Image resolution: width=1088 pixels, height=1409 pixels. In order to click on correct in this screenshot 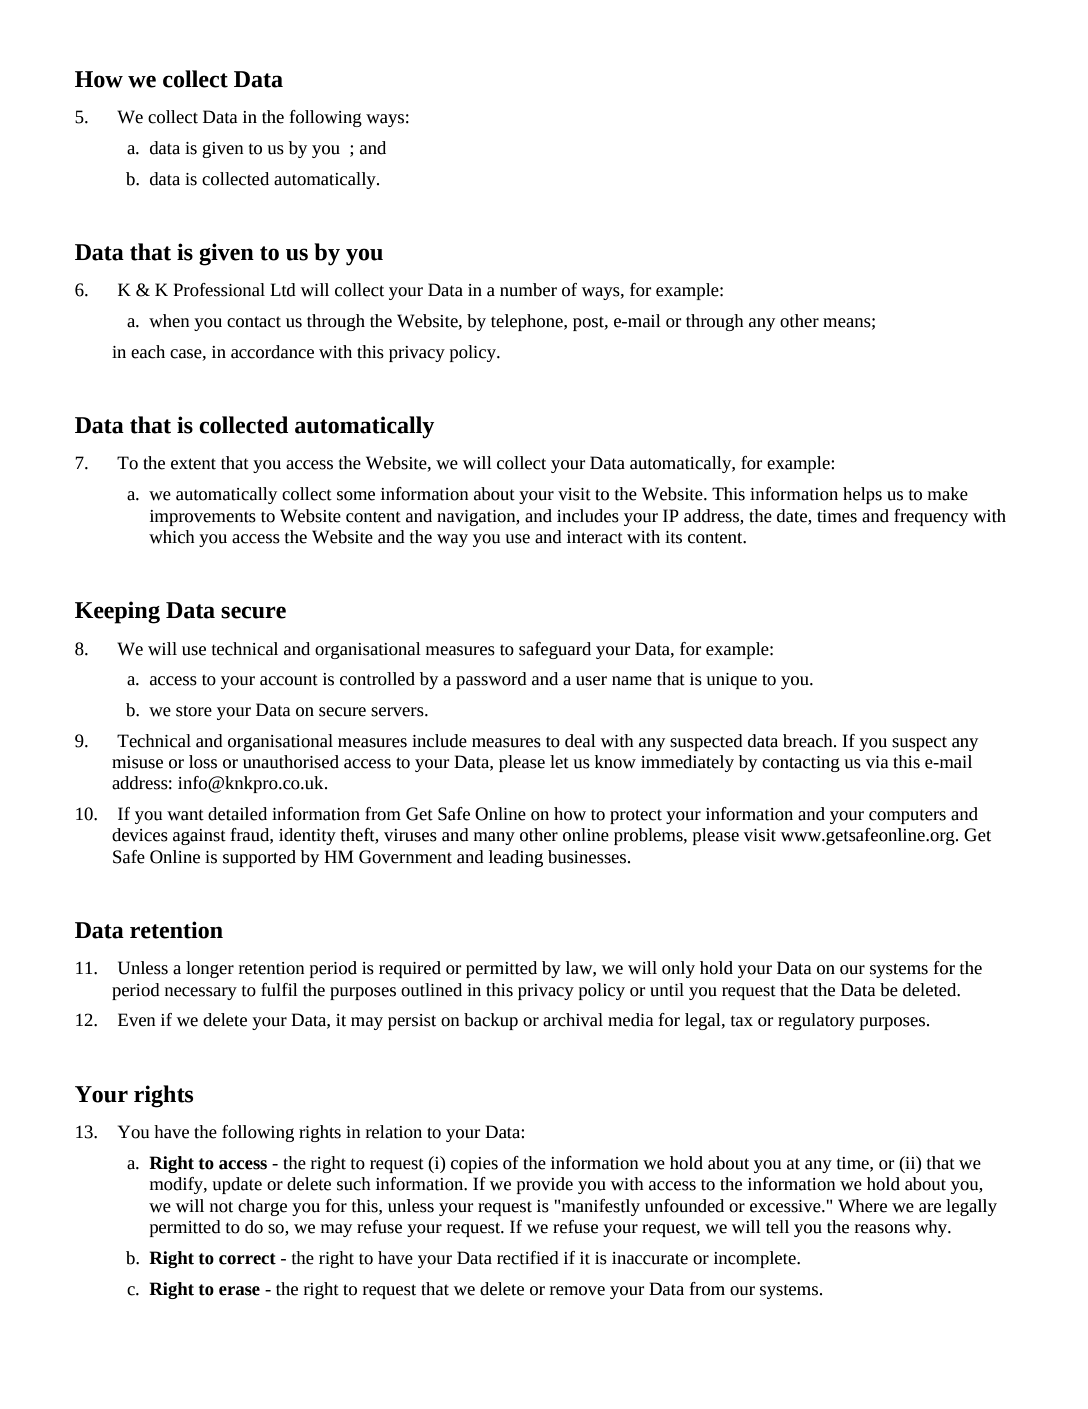, I will do `click(247, 1259)`.
